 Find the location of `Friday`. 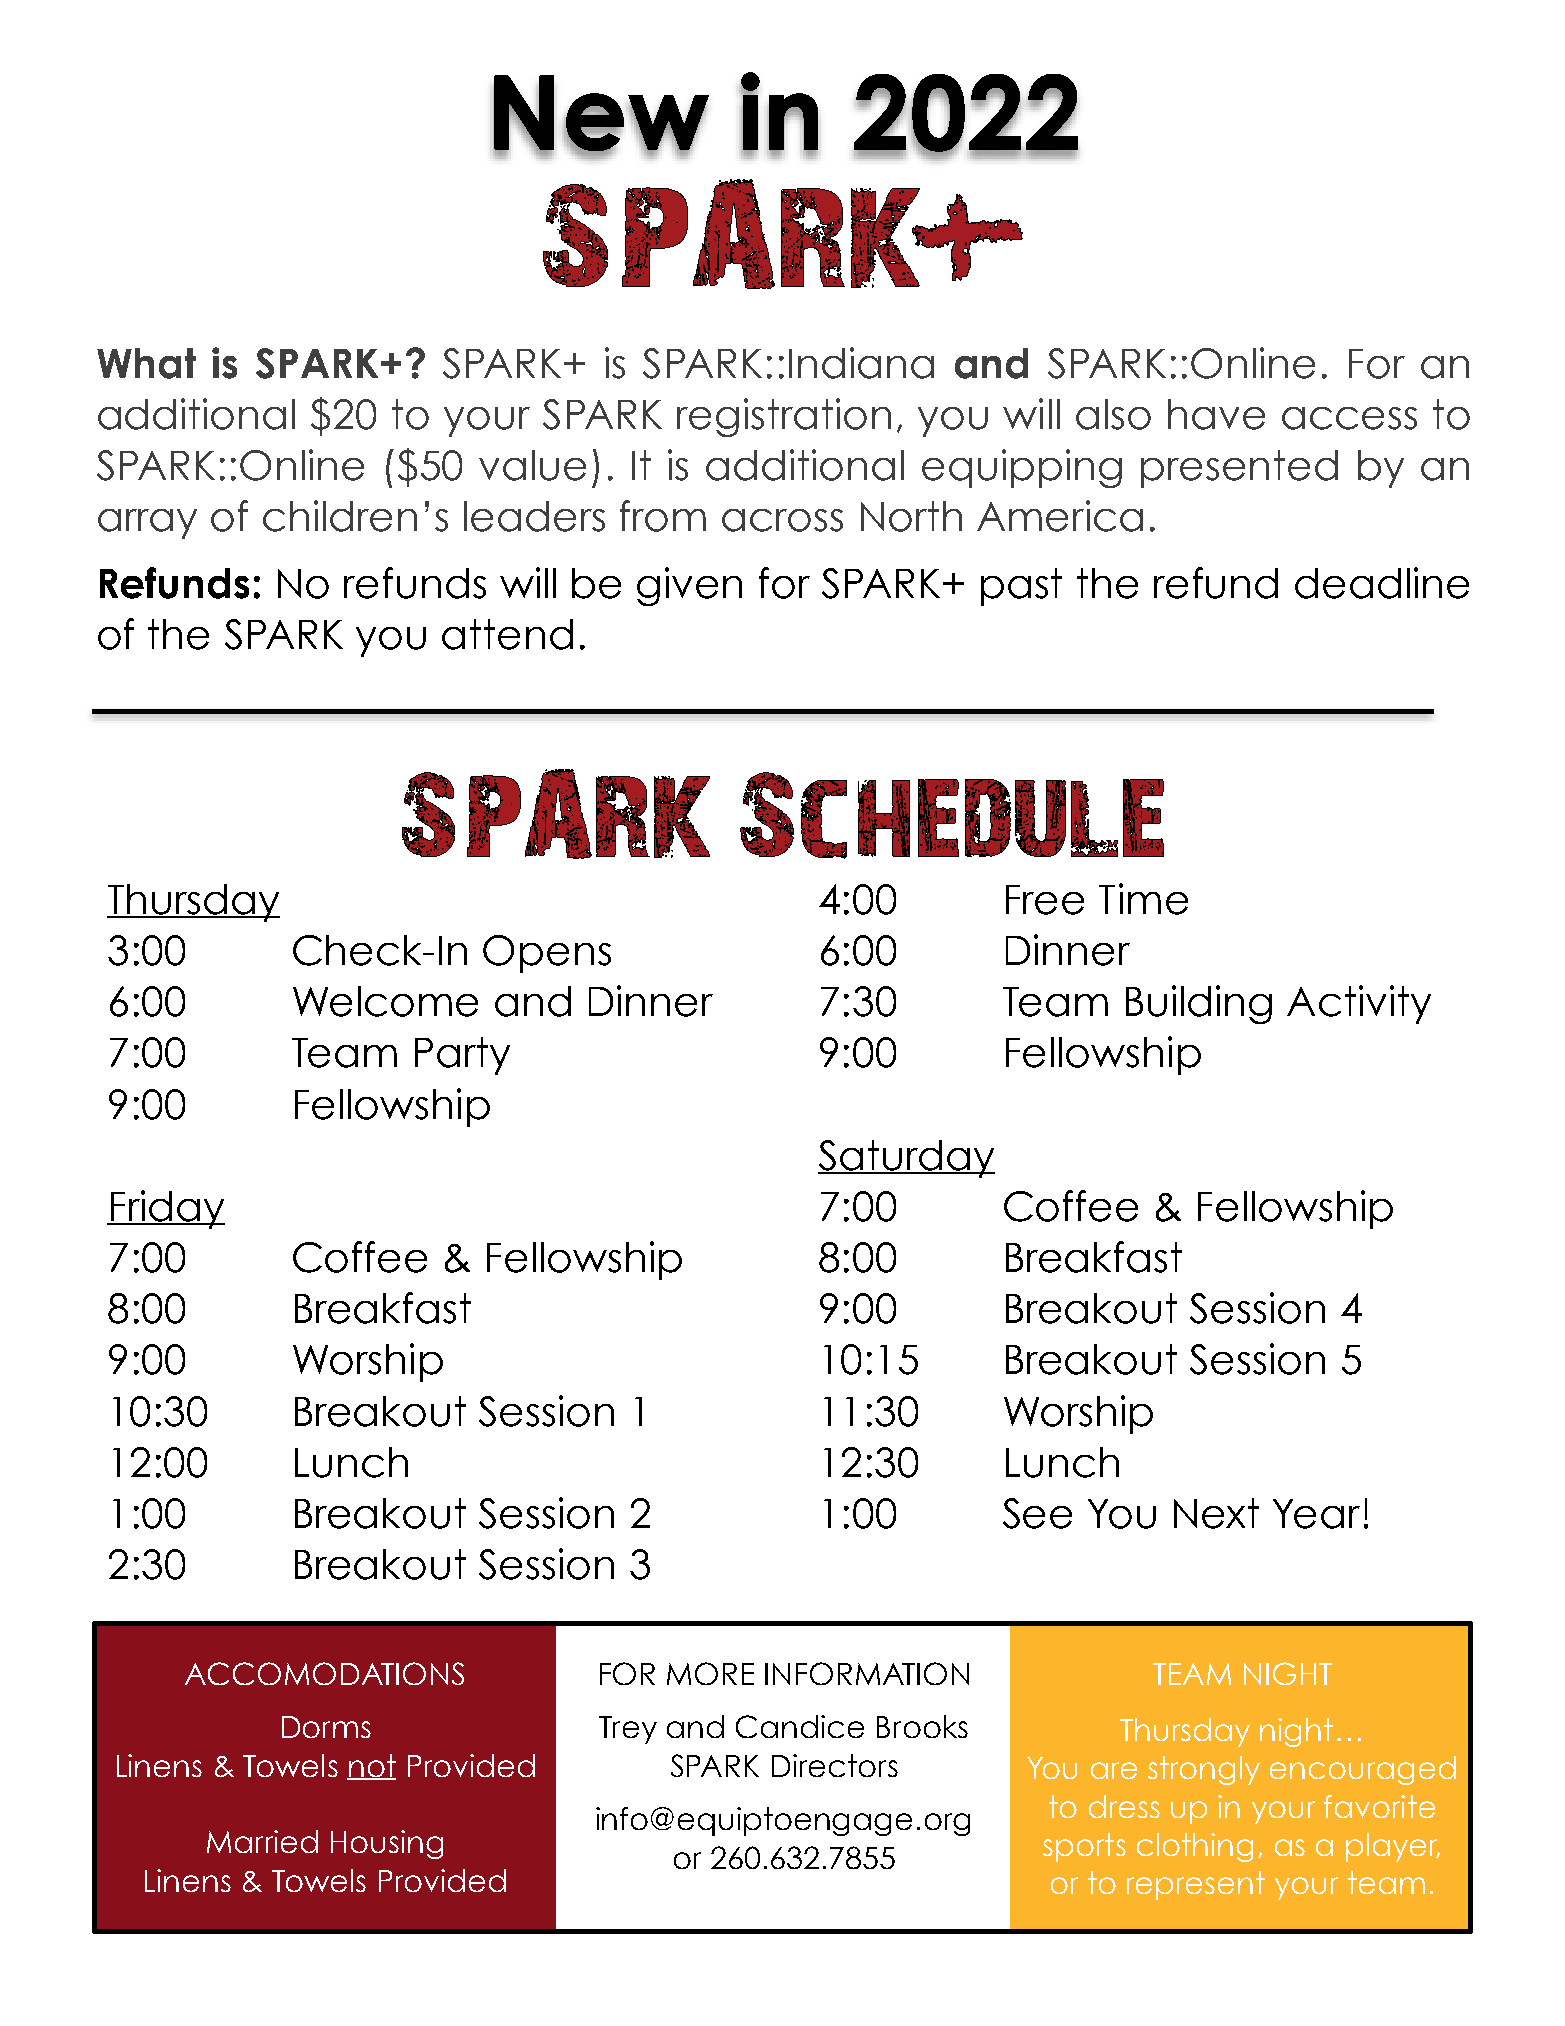

Friday is located at coordinates (166, 1209).
